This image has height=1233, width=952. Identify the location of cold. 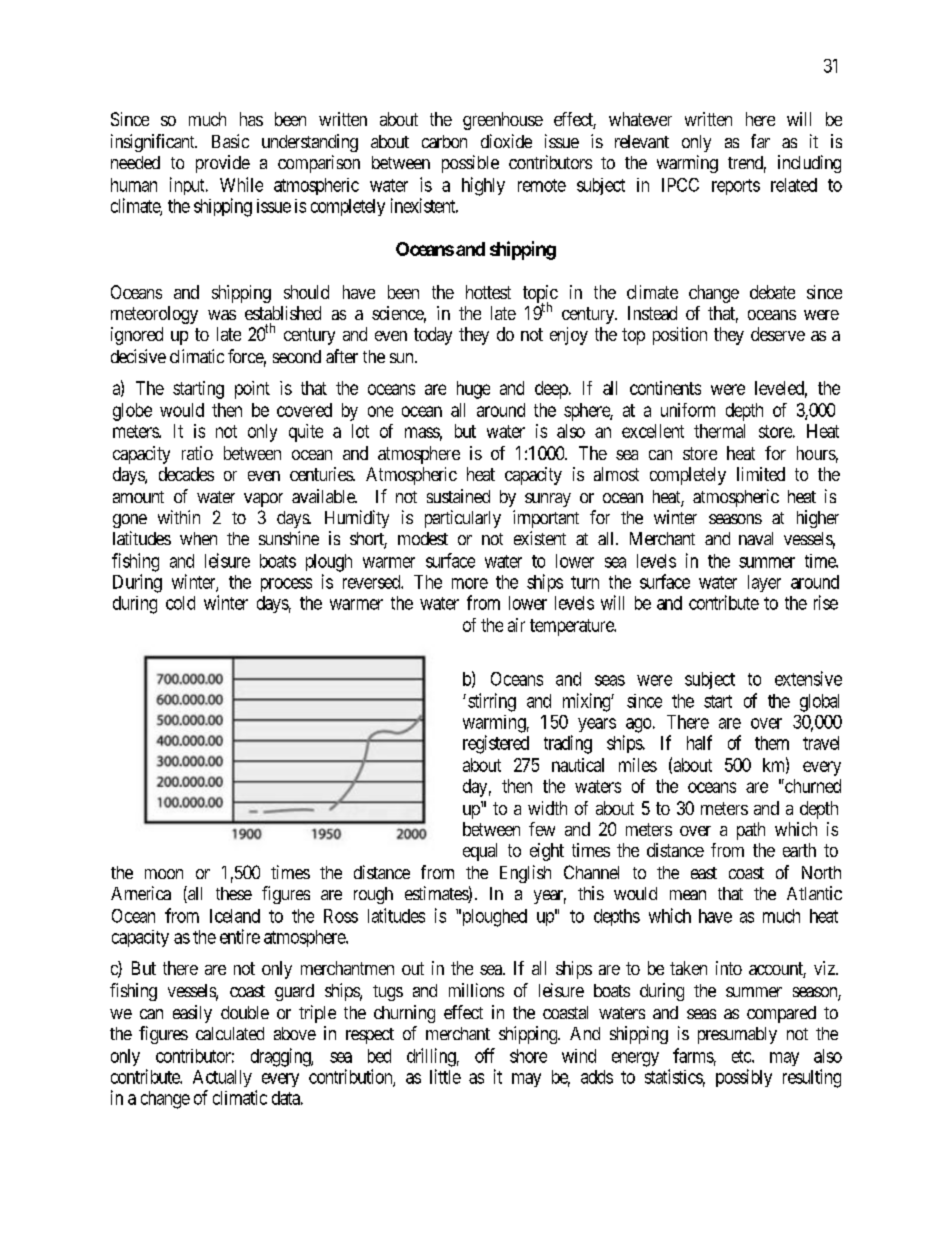
(180, 603).
